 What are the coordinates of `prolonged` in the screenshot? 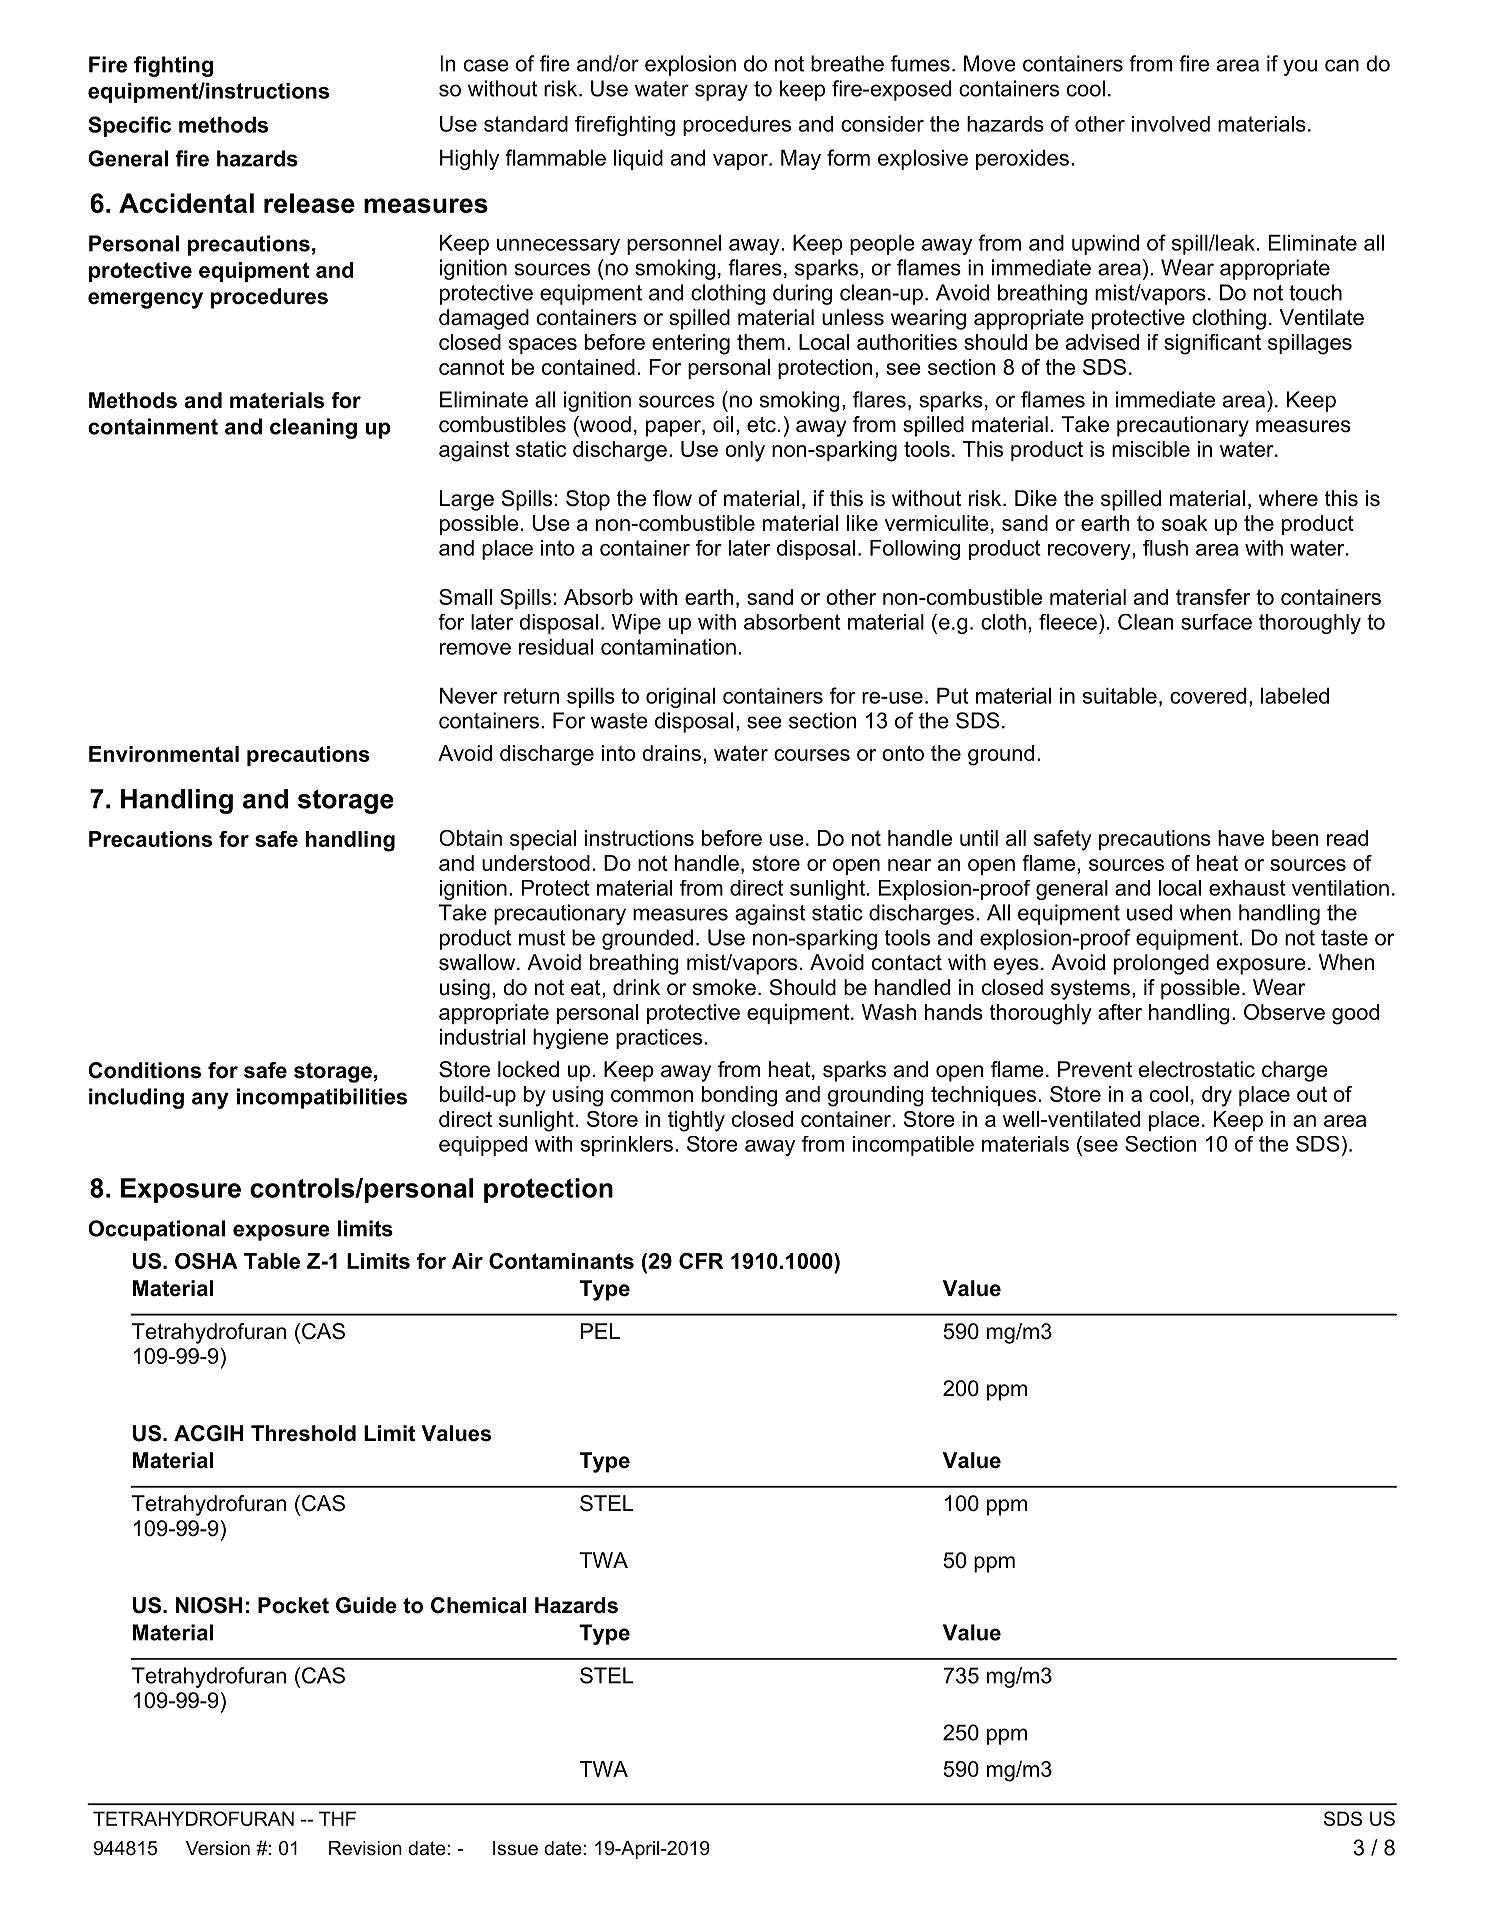 It's located at (1161, 964).
